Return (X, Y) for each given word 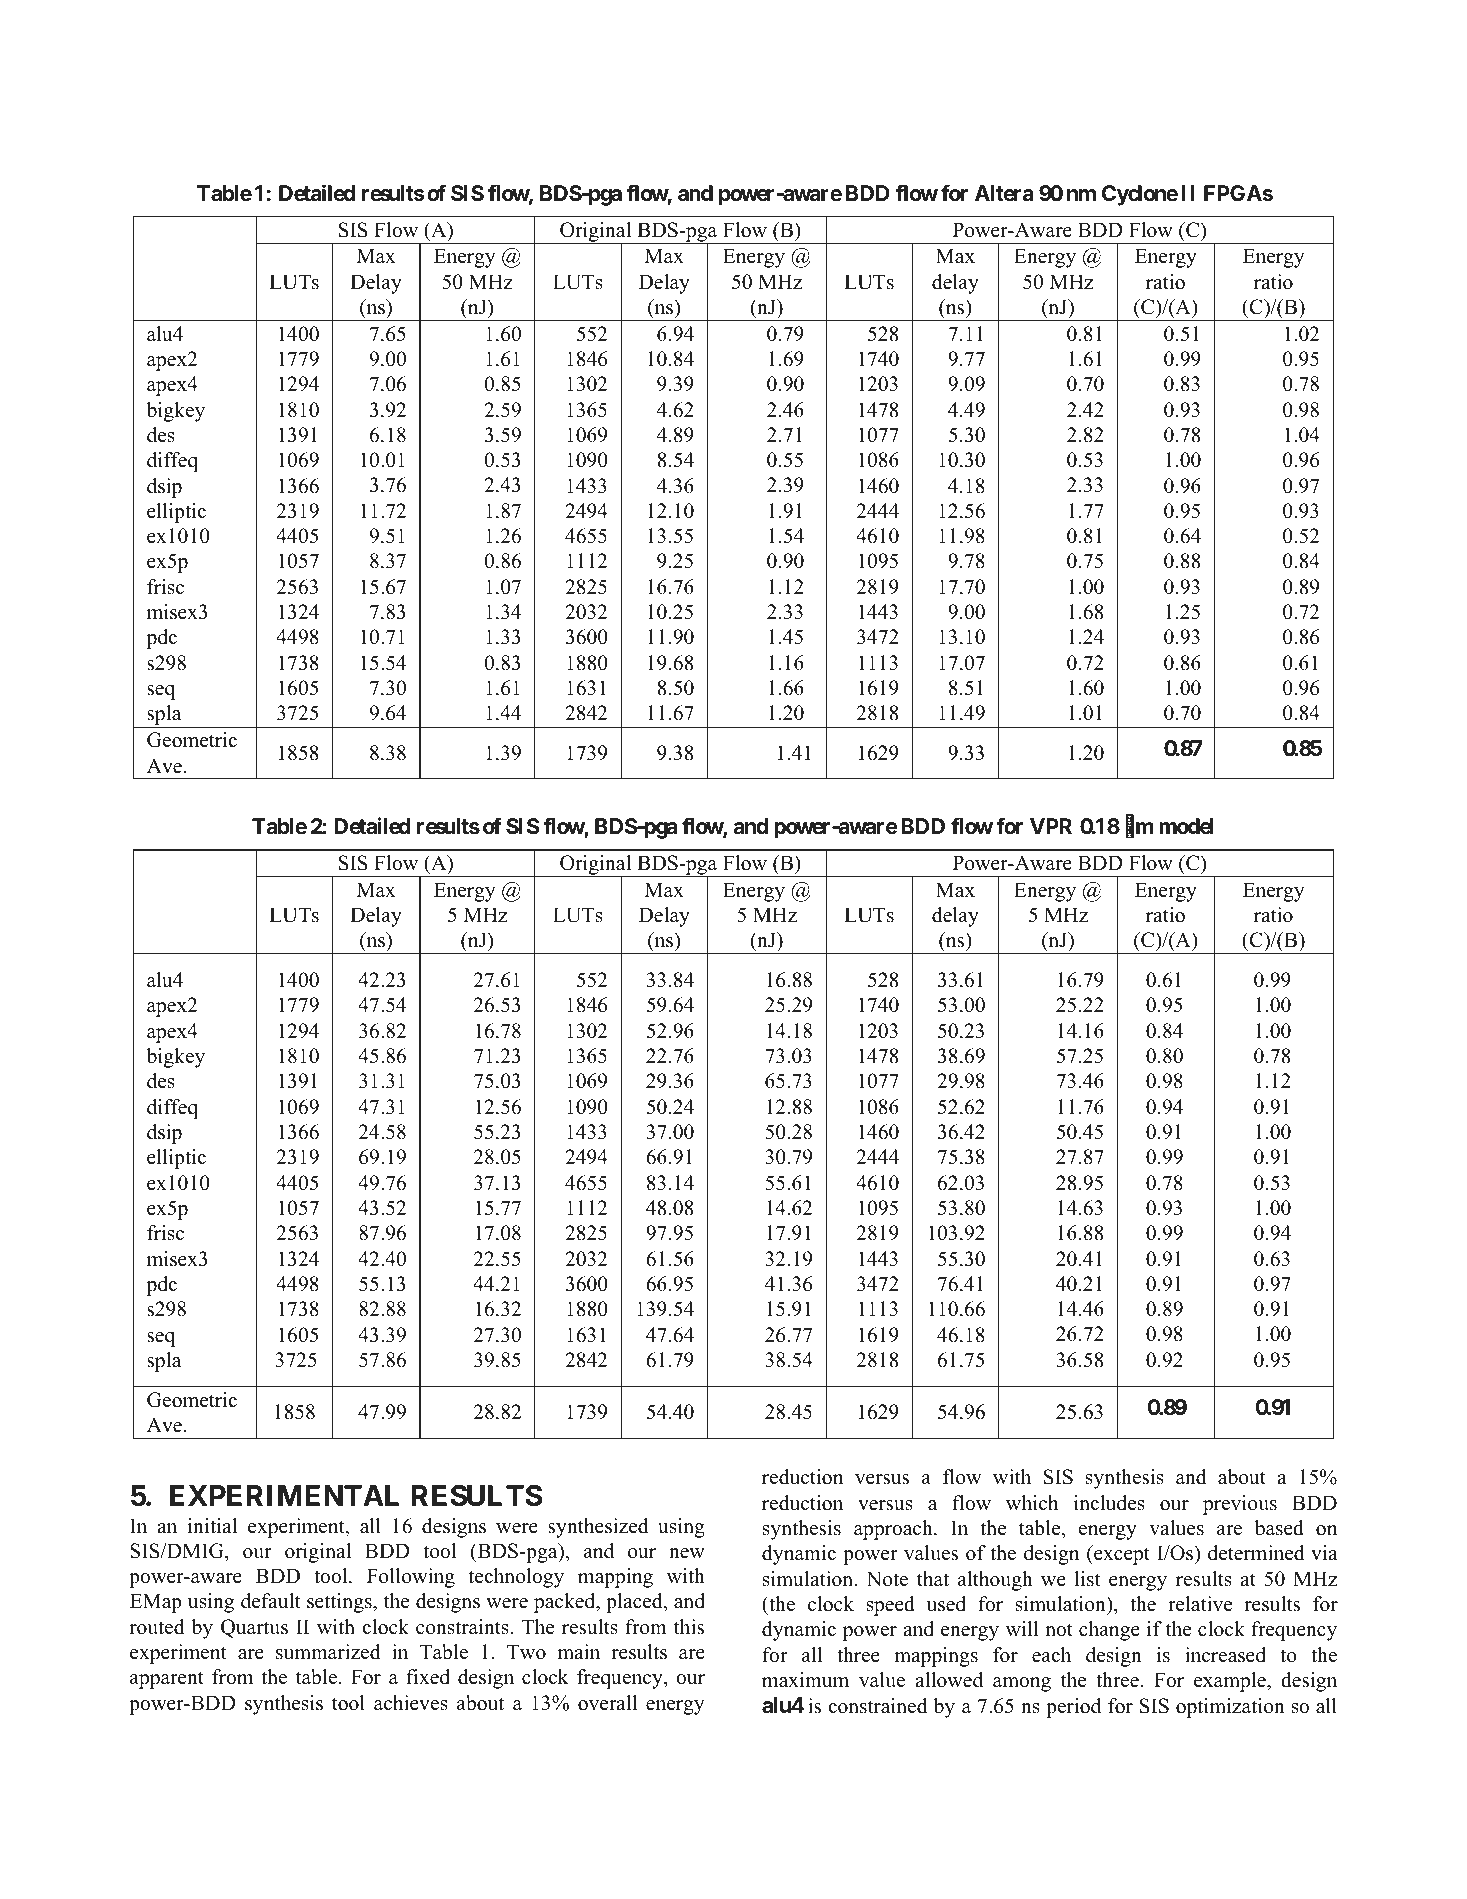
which (1032, 1503)
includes (1109, 1503)
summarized (328, 1652)
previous (1240, 1505)
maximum (805, 1680)
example (1231, 1682)
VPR (1051, 826)
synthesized (598, 1528)
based (1279, 1528)
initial (212, 1525)
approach (894, 1530)
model (1186, 826)
